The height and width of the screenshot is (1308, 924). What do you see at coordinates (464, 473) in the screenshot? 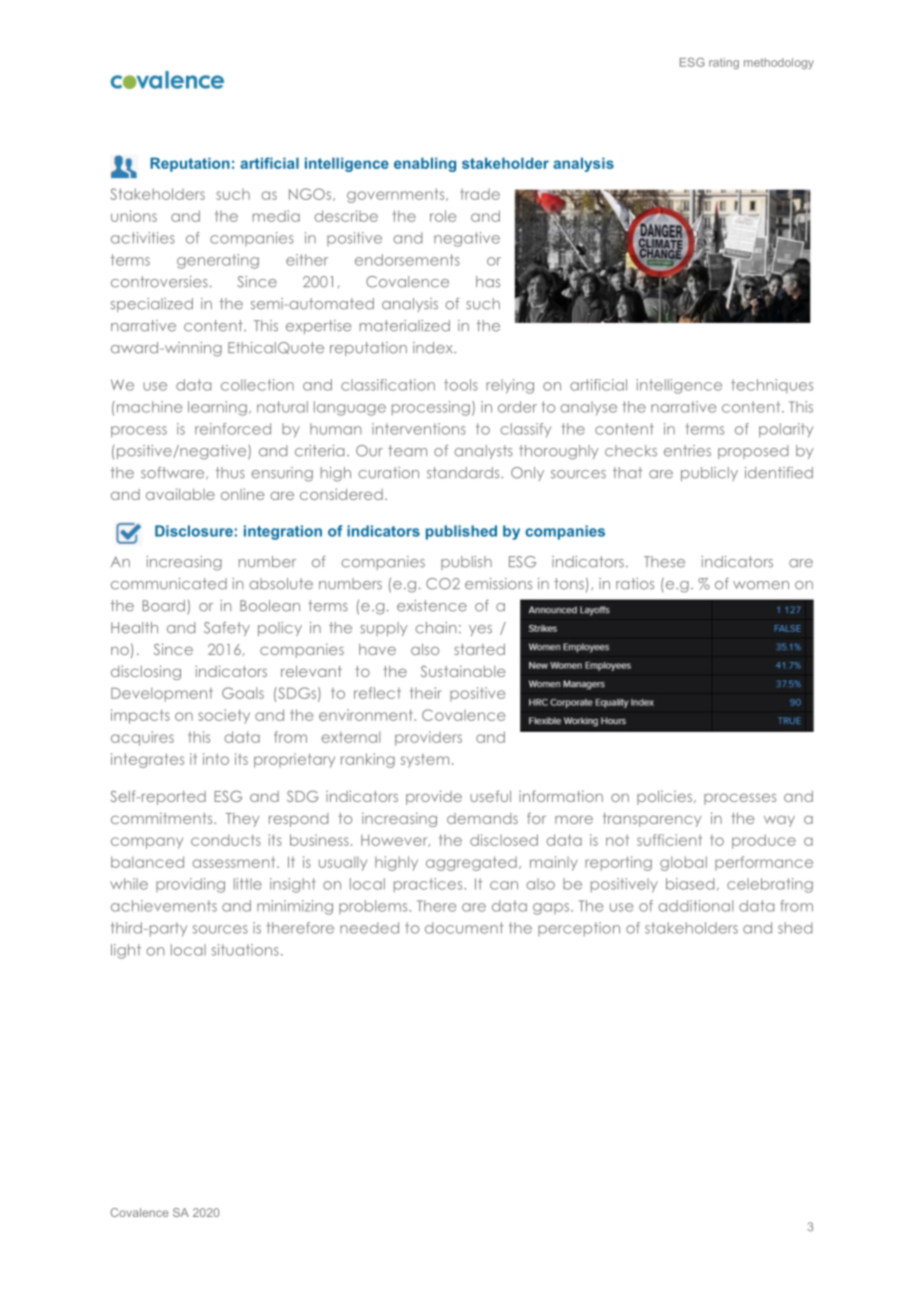
I see `standards` at bounding box center [464, 473].
